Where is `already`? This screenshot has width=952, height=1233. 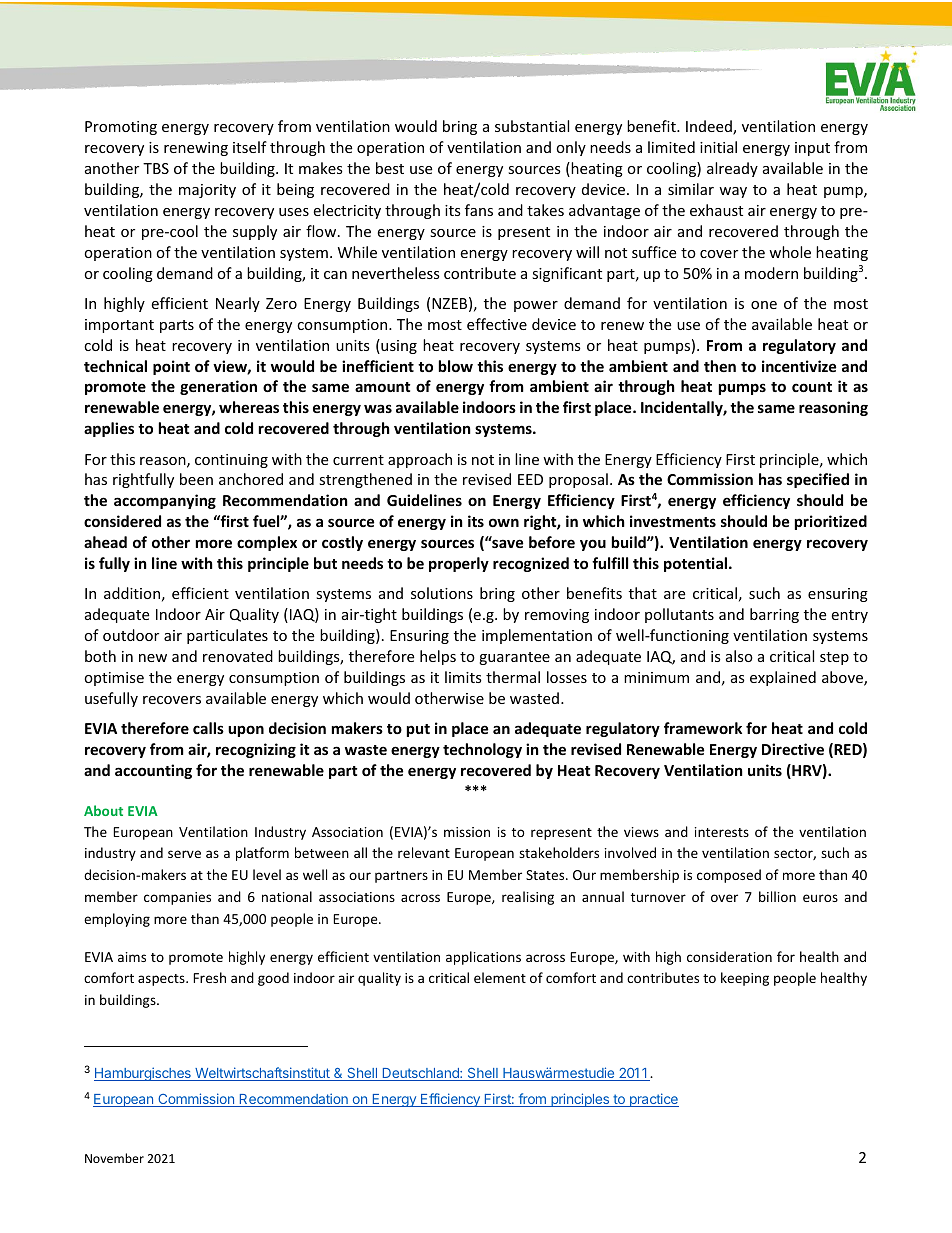 already is located at coordinates (732, 169).
